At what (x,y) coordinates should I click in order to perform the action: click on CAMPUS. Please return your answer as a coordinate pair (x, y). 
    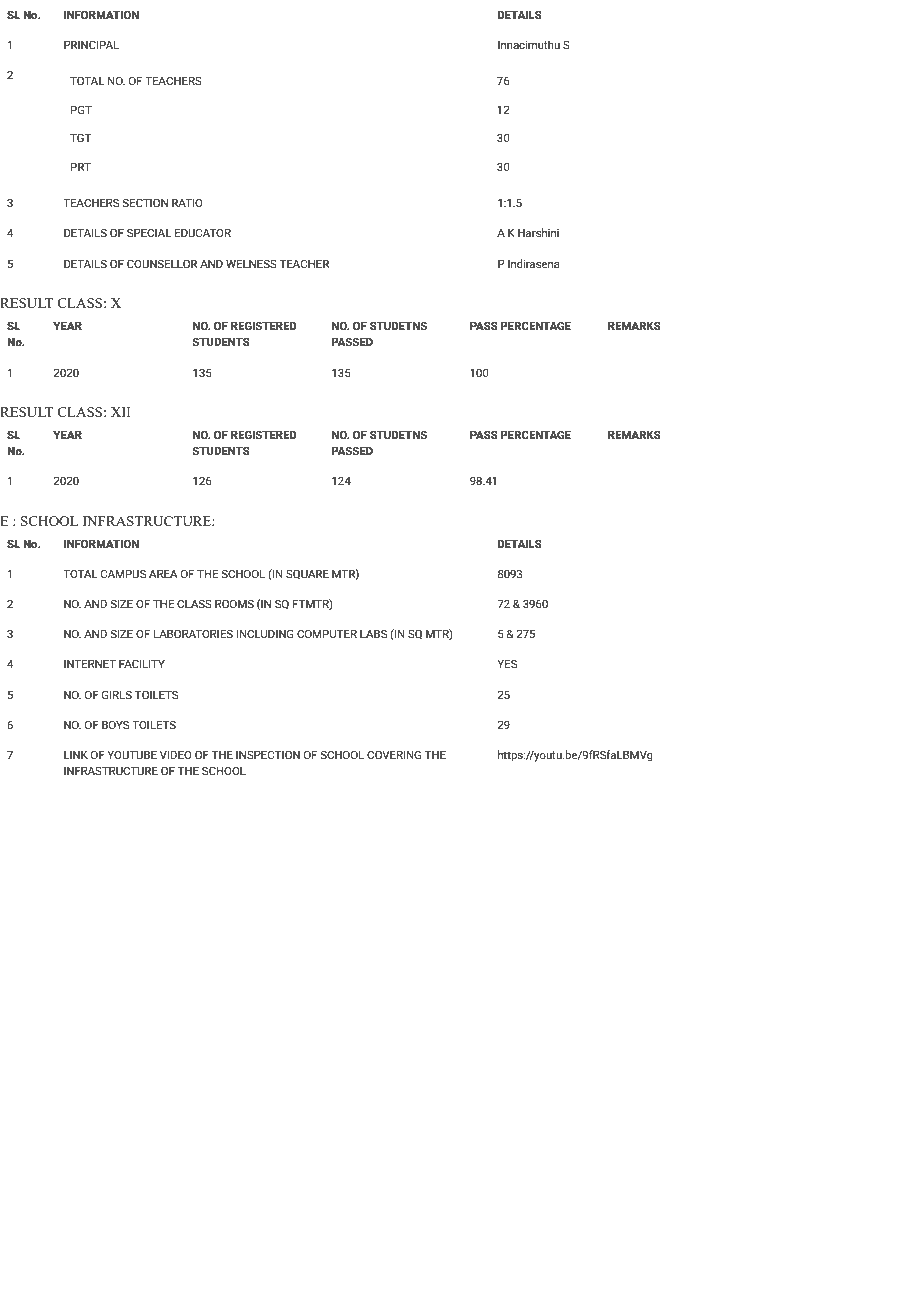
    Looking at the image, I should click on (123, 573).
